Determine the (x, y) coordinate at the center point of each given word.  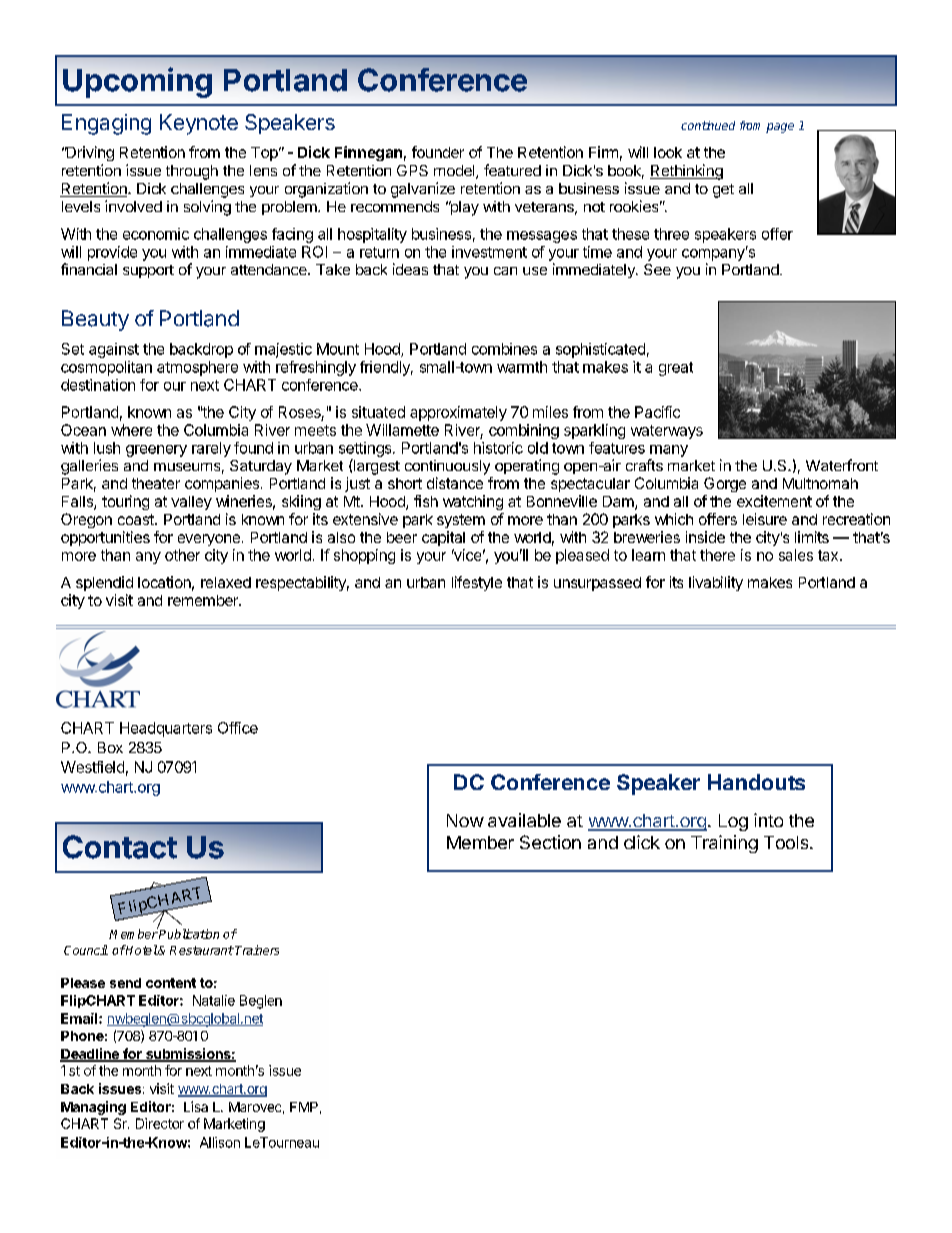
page (780, 128)
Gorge (725, 484)
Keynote (199, 124)
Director (160, 1123)
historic (498, 448)
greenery (156, 451)
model (455, 172)
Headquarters (166, 729)
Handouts (756, 782)
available (524, 820)
